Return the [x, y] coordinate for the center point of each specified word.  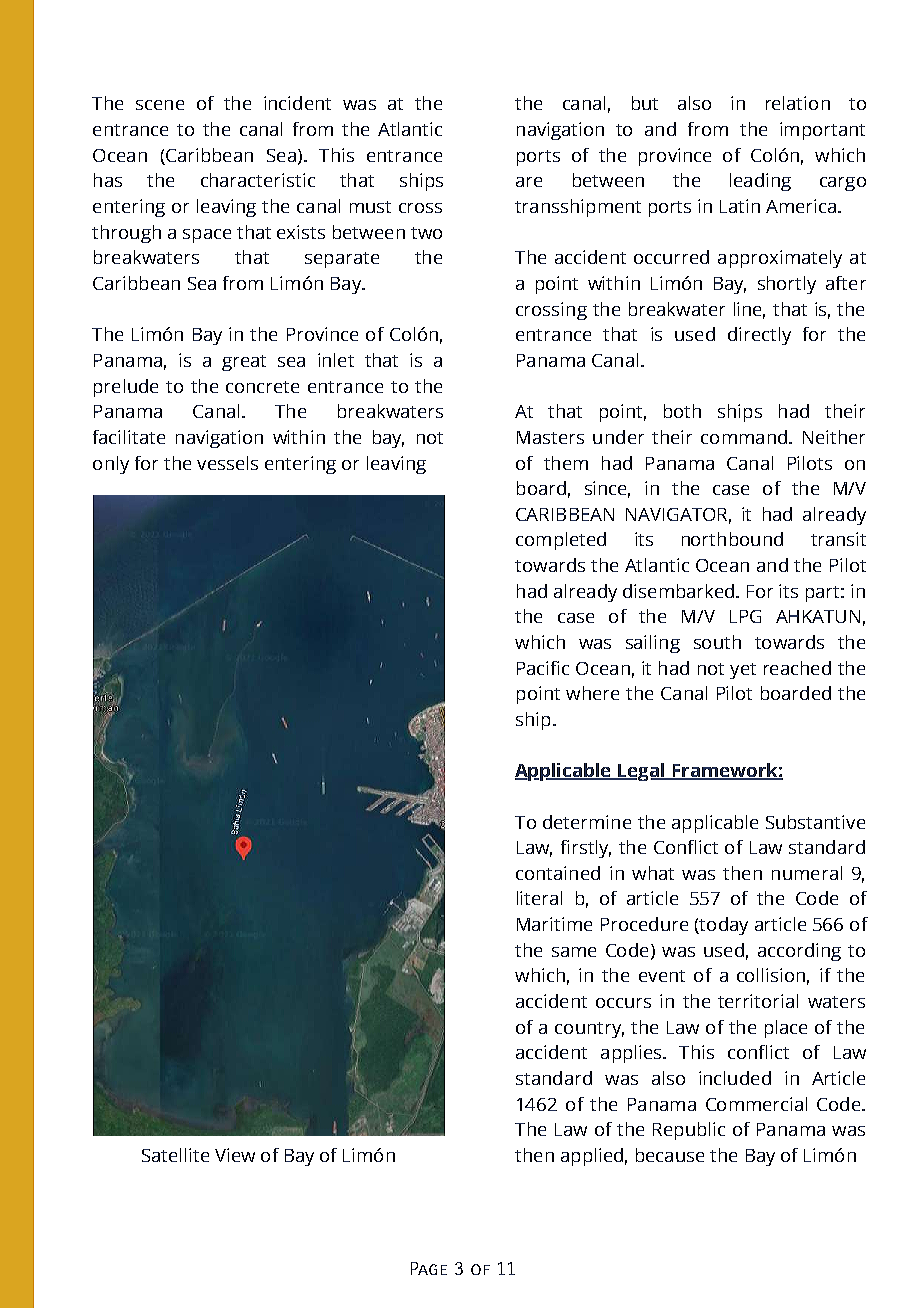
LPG [745, 616]
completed [561, 541]
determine [587, 822]
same [574, 952]
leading [760, 182]
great [244, 363]
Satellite [175, 1155]
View [235, 1155]
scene [160, 105]
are [529, 182]
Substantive [815, 822]
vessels [227, 463]
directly [759, 336]
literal [539, 898]
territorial [758, 1001]
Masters [550, 437]
